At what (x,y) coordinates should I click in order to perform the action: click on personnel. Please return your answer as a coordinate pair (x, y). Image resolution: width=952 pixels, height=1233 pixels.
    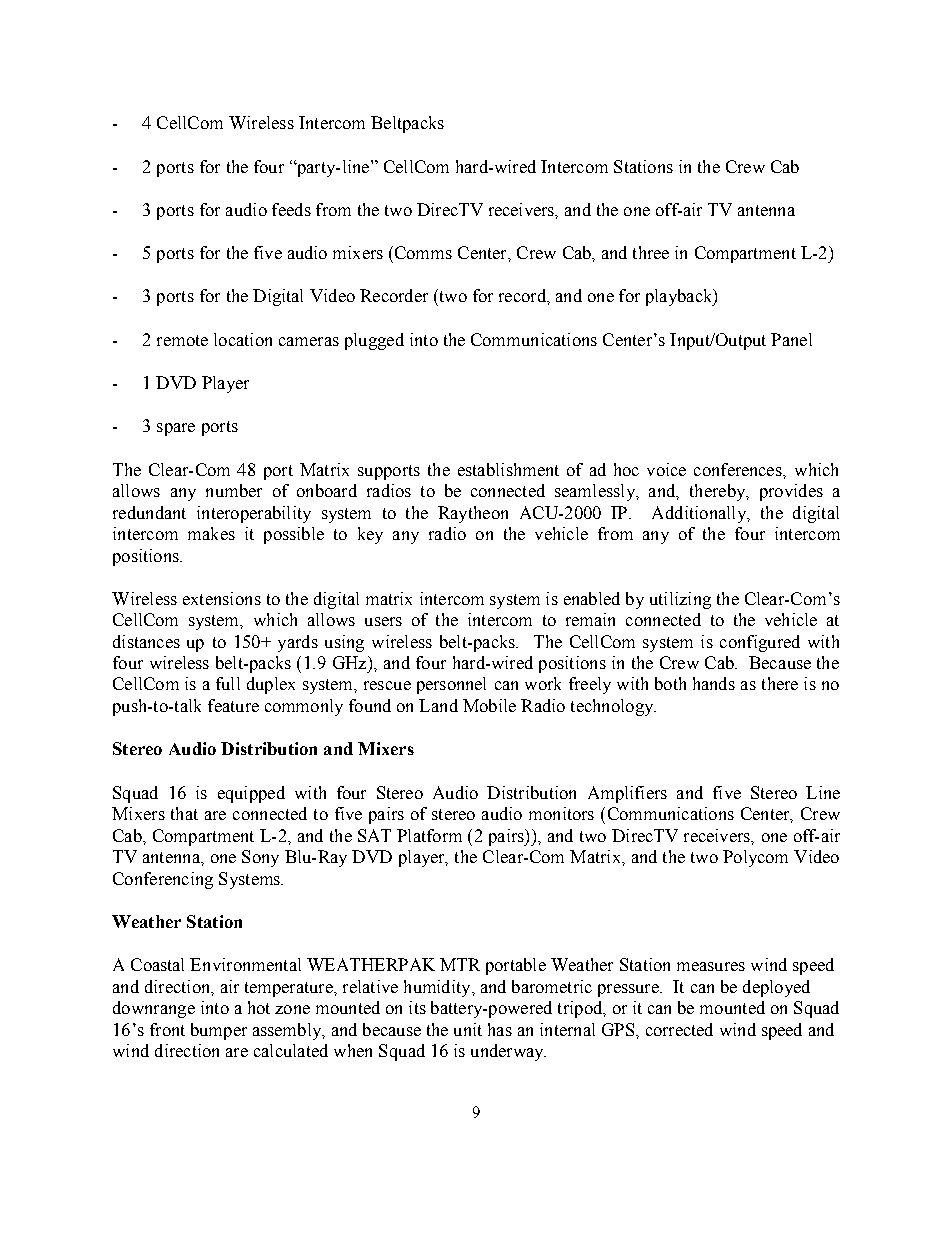
    Looking at the image, I should click on (451, 685).
